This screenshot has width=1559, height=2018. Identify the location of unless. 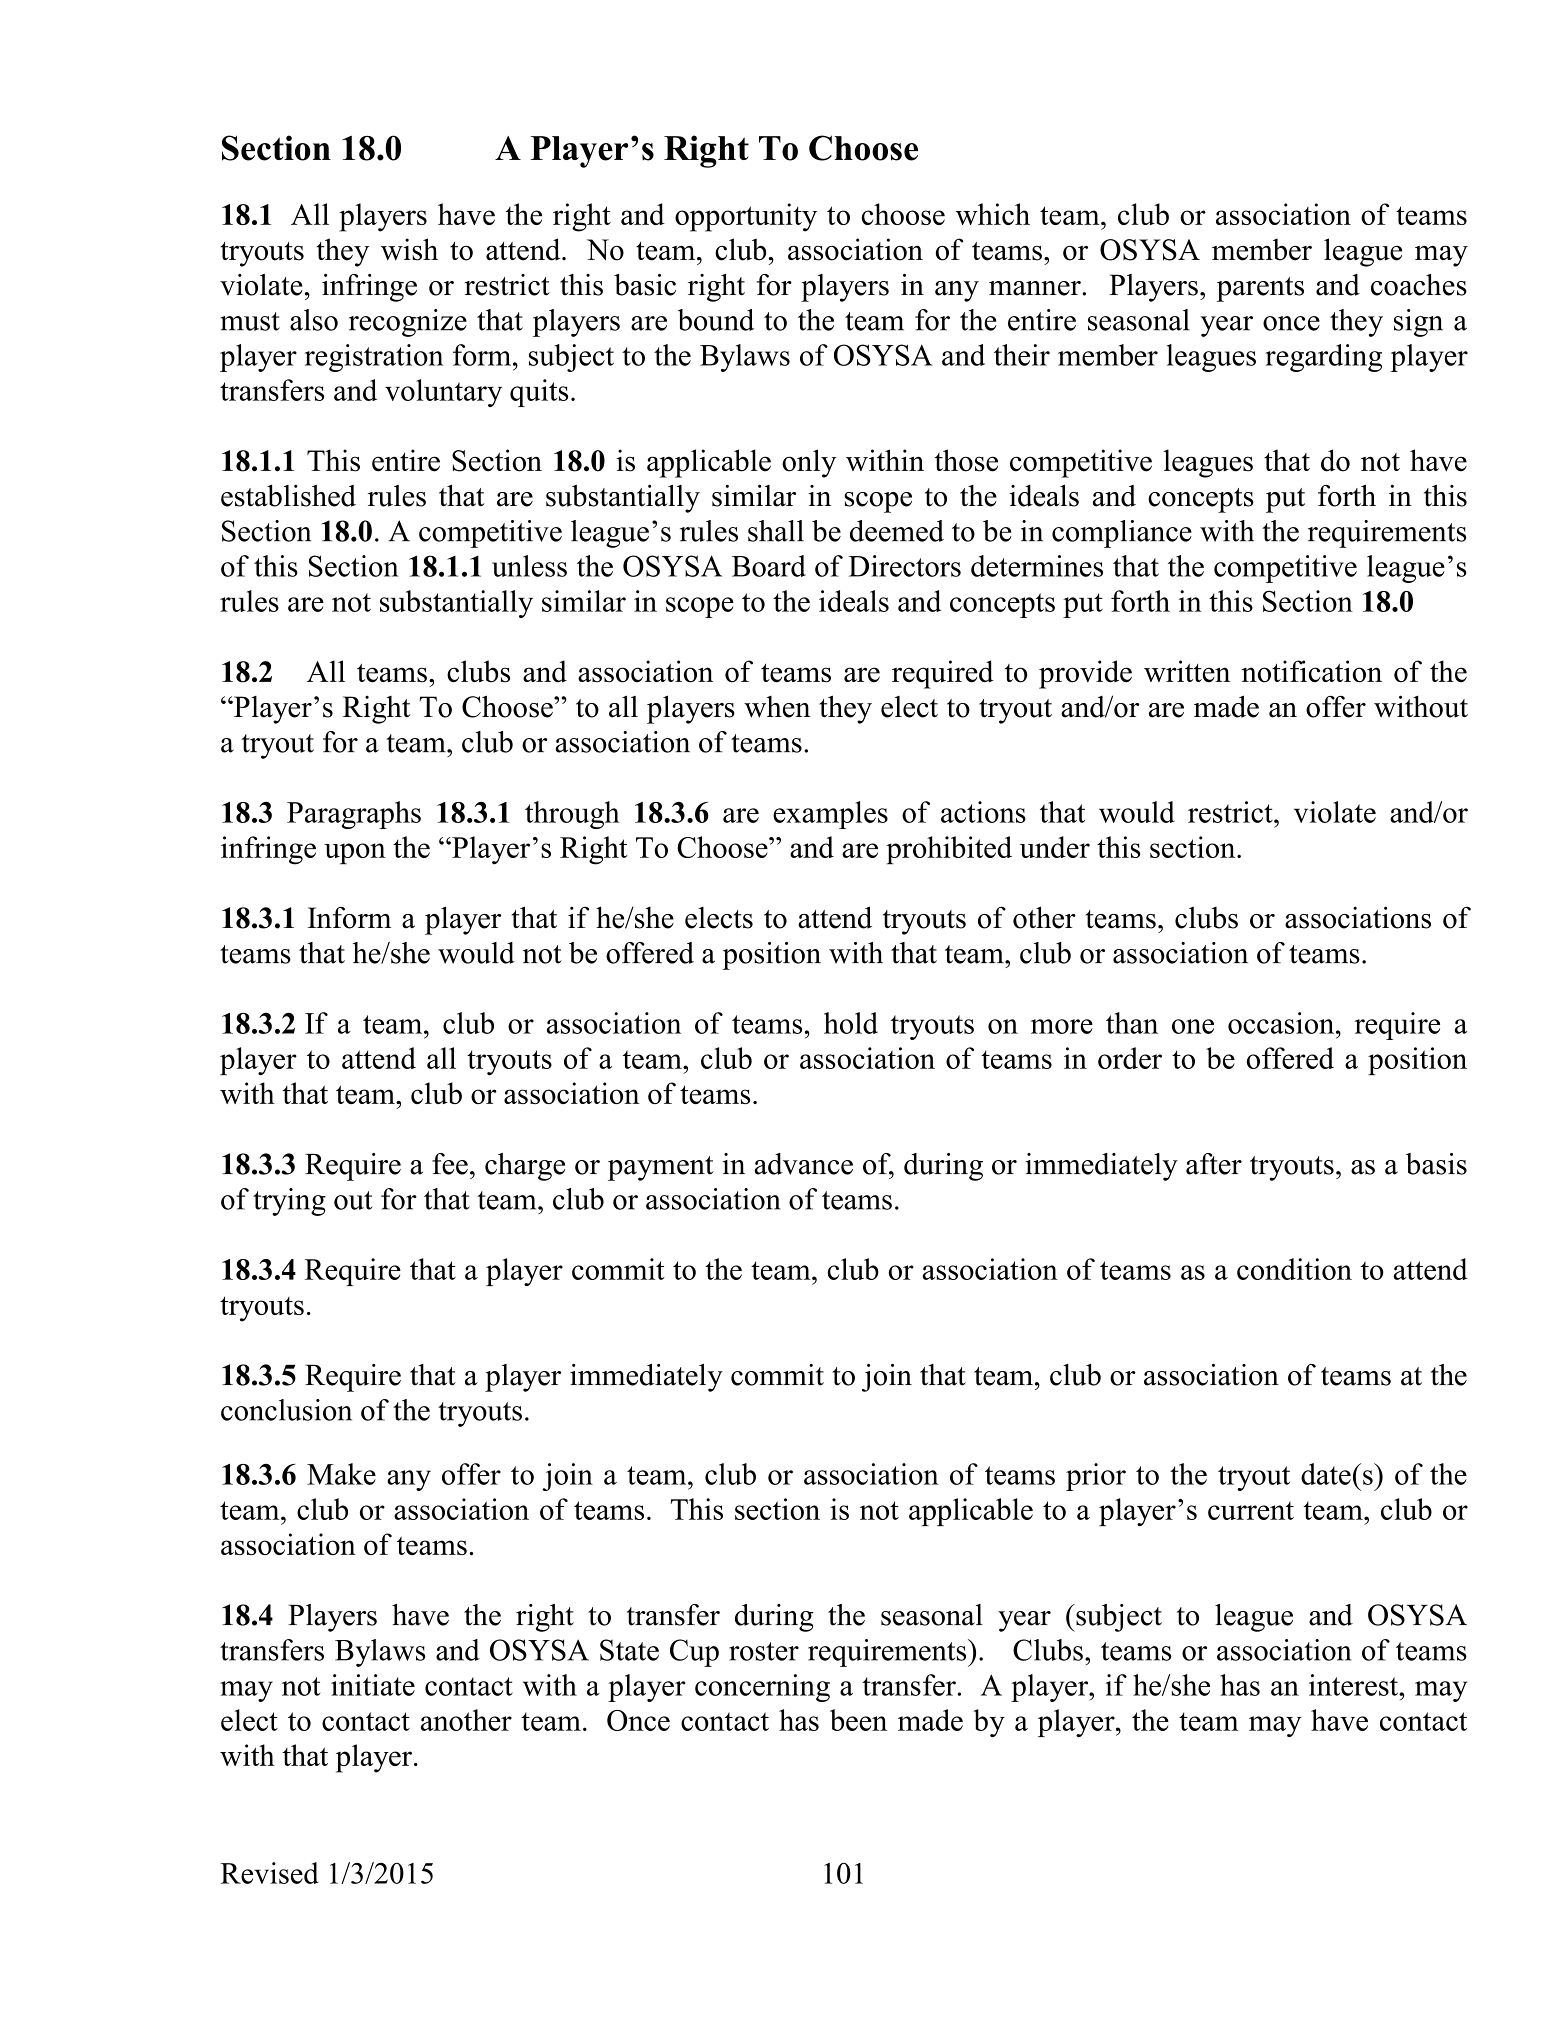
(529, 566).
